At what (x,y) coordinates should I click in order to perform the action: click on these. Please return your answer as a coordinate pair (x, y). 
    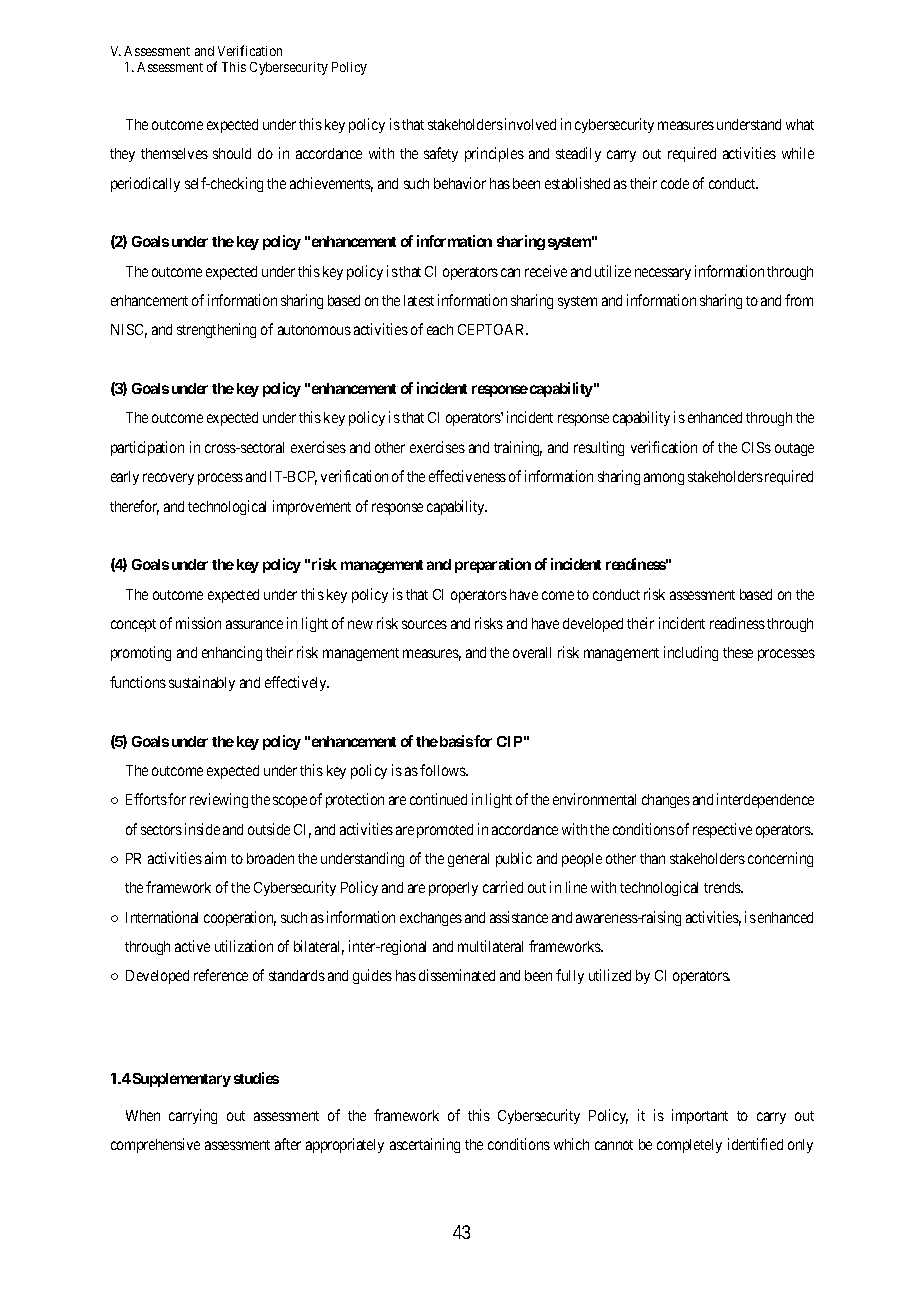
    Looking at the image, I should click on (738, 652).
